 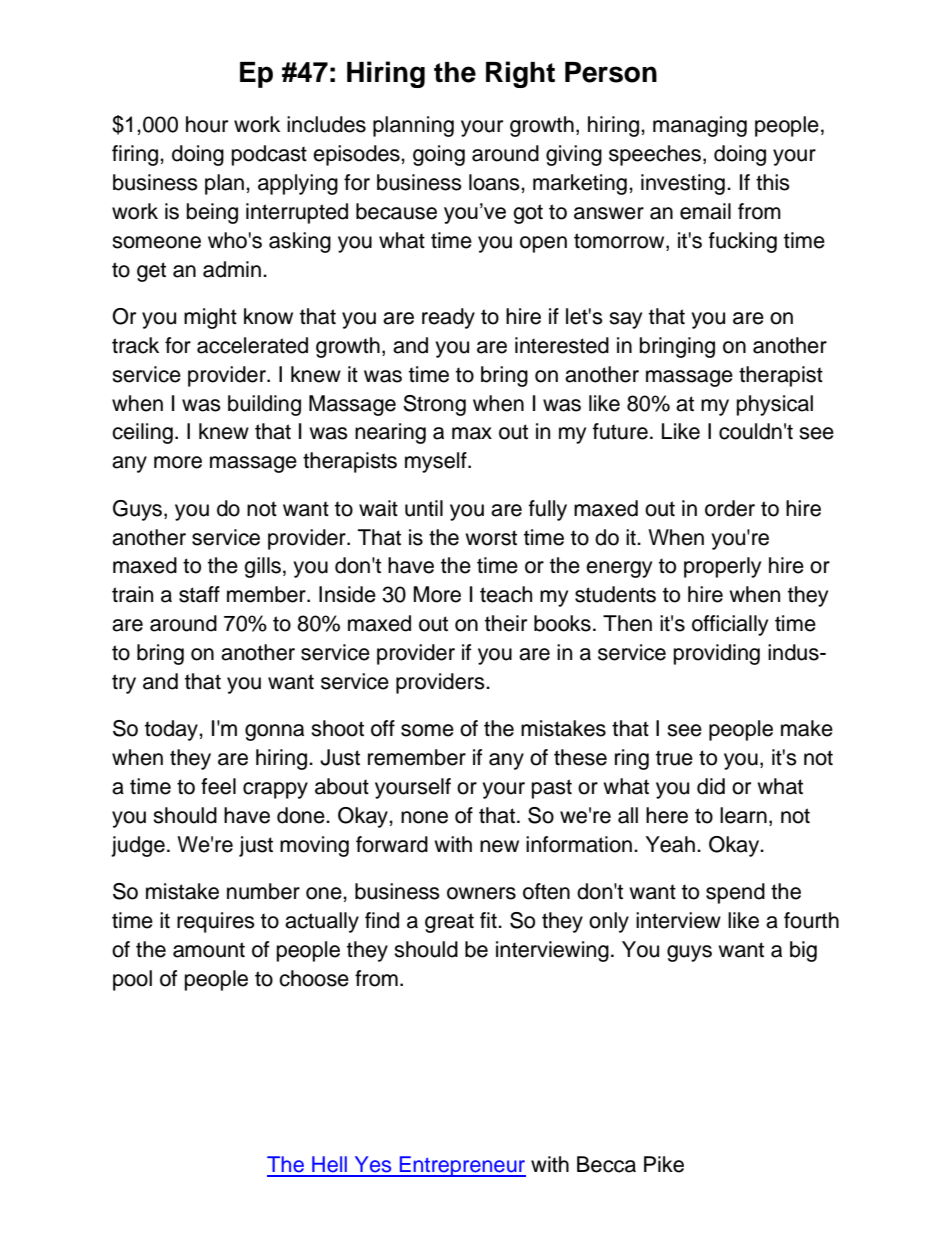 What do you see at coordinates (520, 74) in the screenshot?
I see `Right` at bounding box center [520, 74].
